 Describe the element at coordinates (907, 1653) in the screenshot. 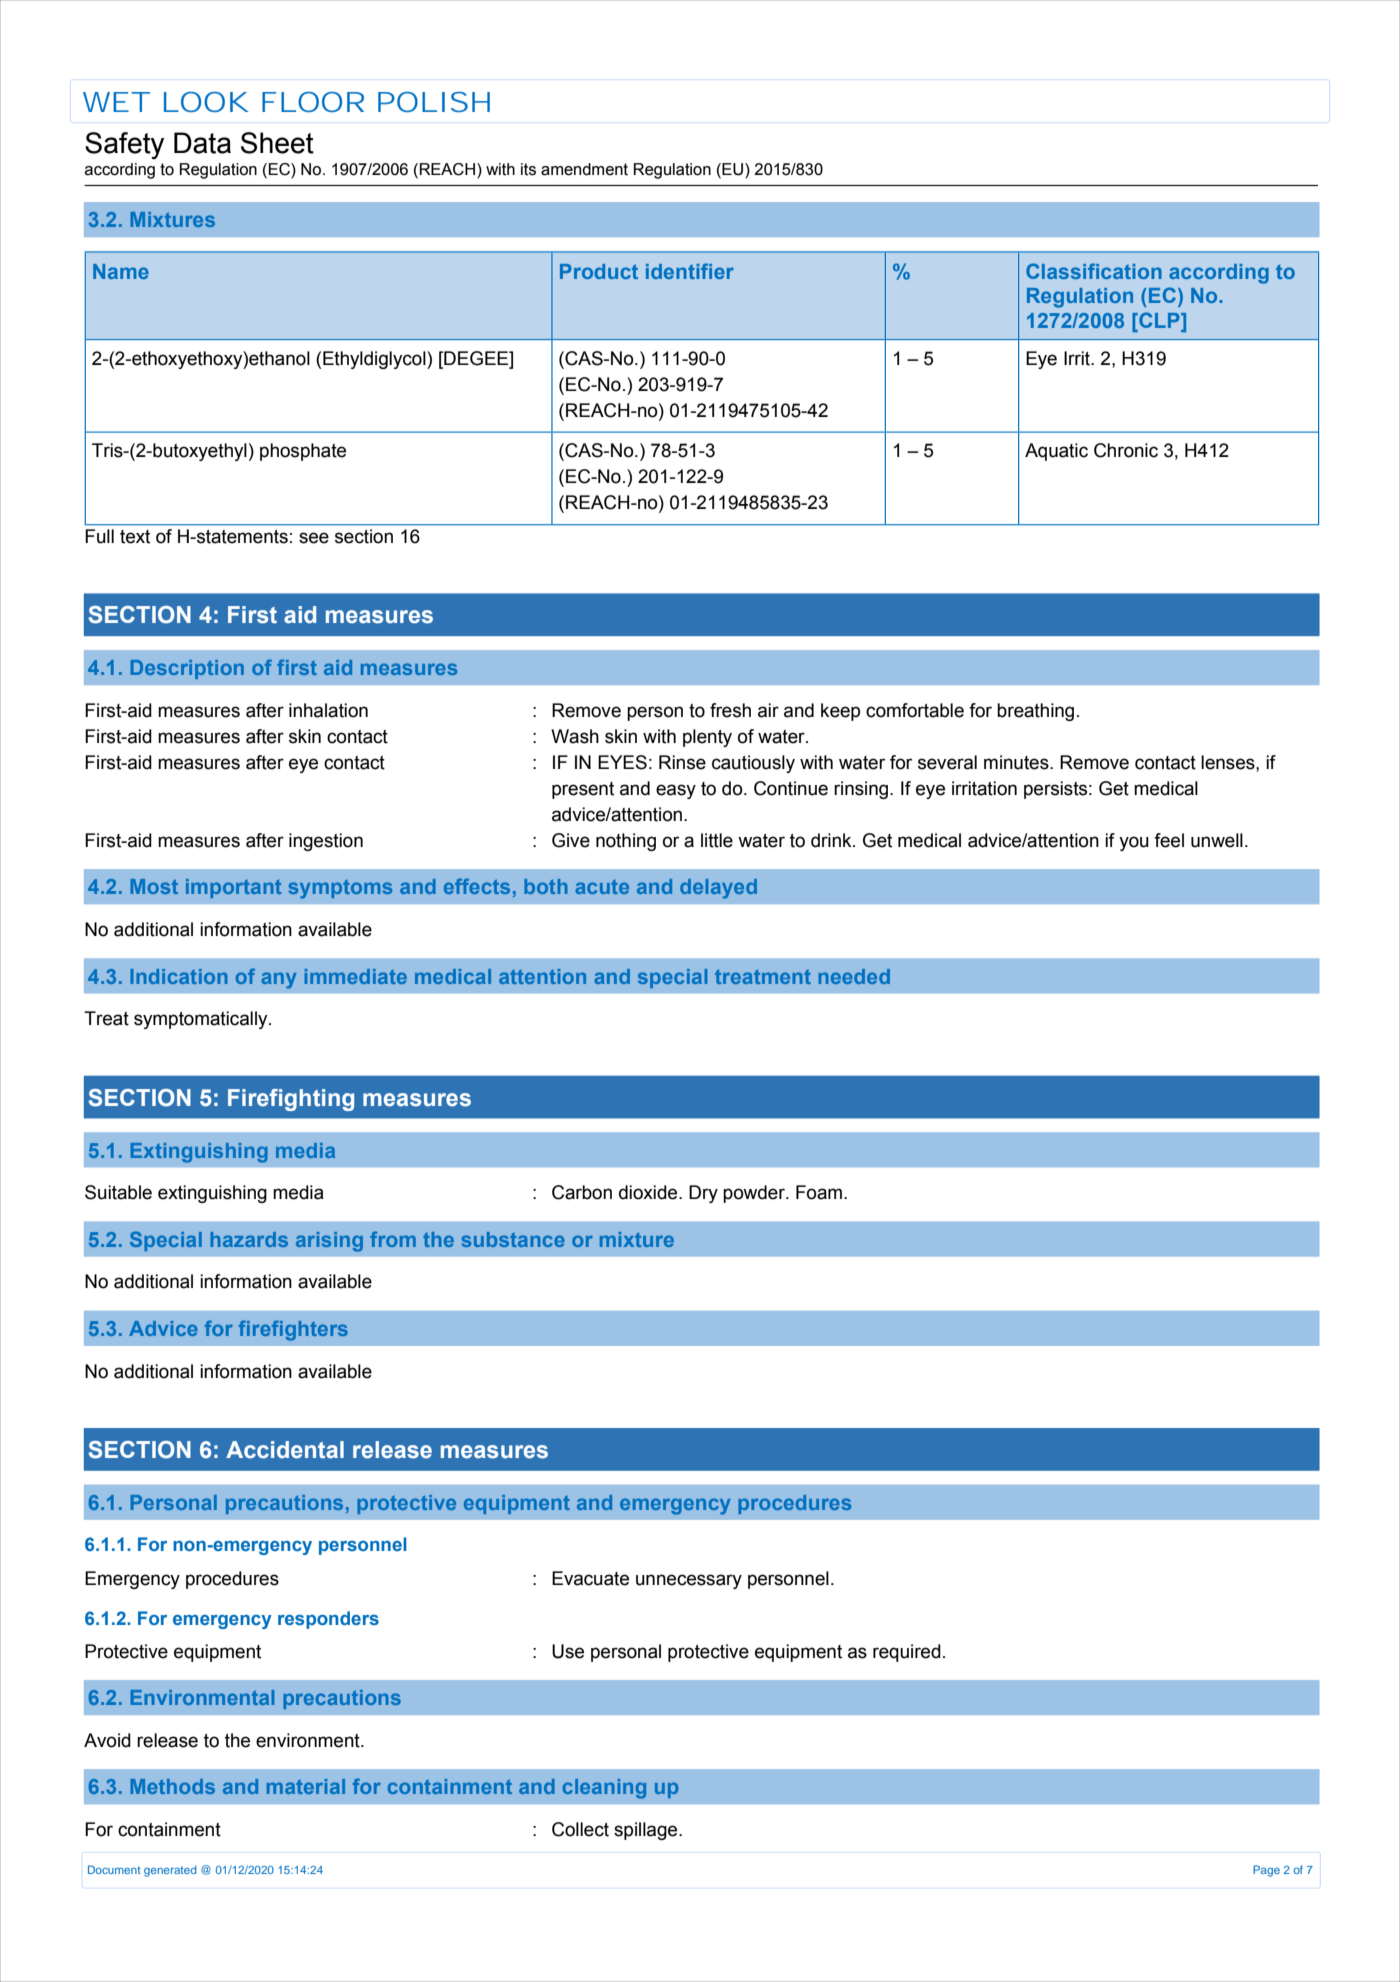

I see `required` at that location.
